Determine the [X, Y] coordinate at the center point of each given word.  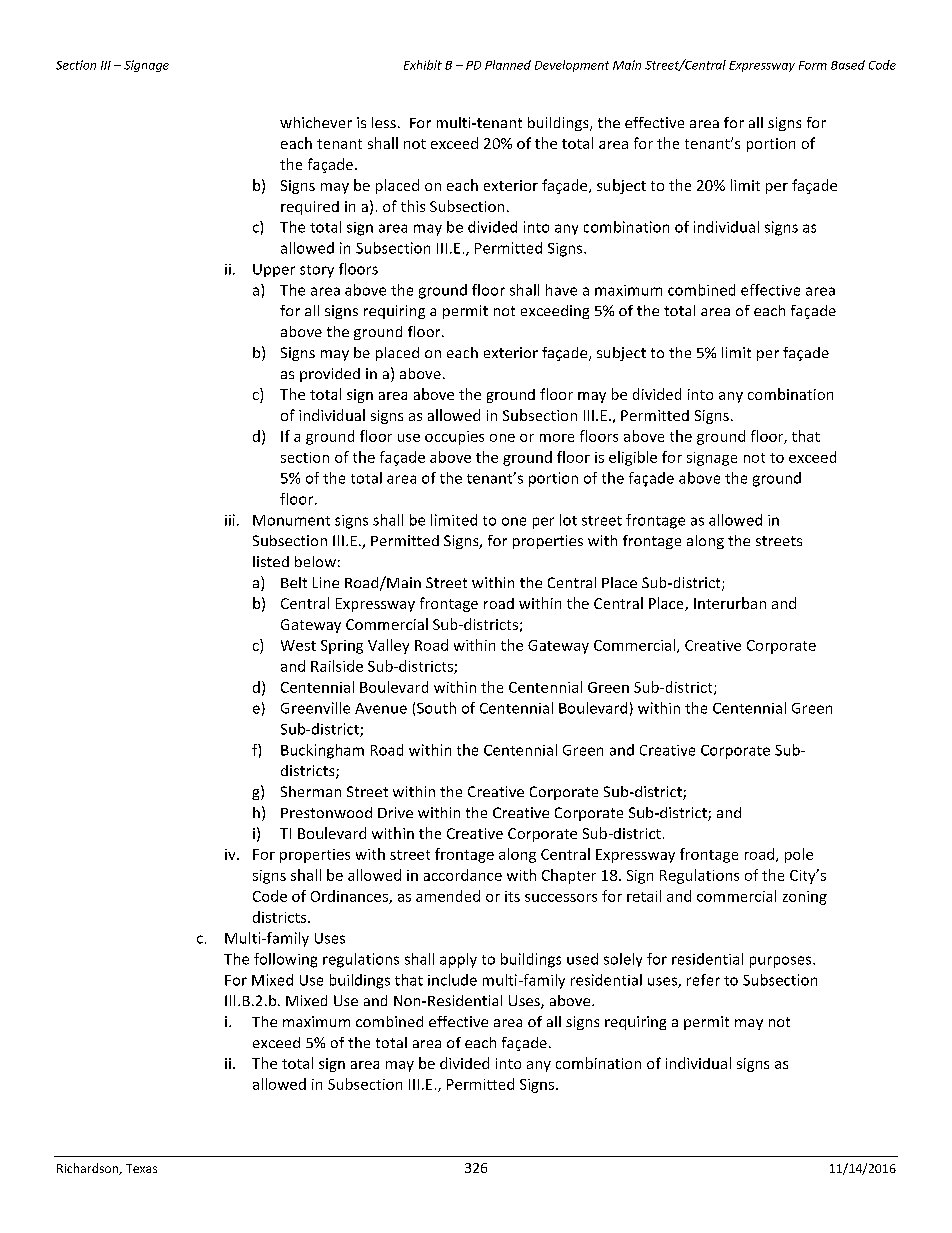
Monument [291, 520]
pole [799, 855]
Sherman [311, 791]
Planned [508, 65]
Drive [395, 812]
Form [813, 65]
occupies [454, 438]
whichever [316, 122]
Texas [141, 1168]
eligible [633, 458]
